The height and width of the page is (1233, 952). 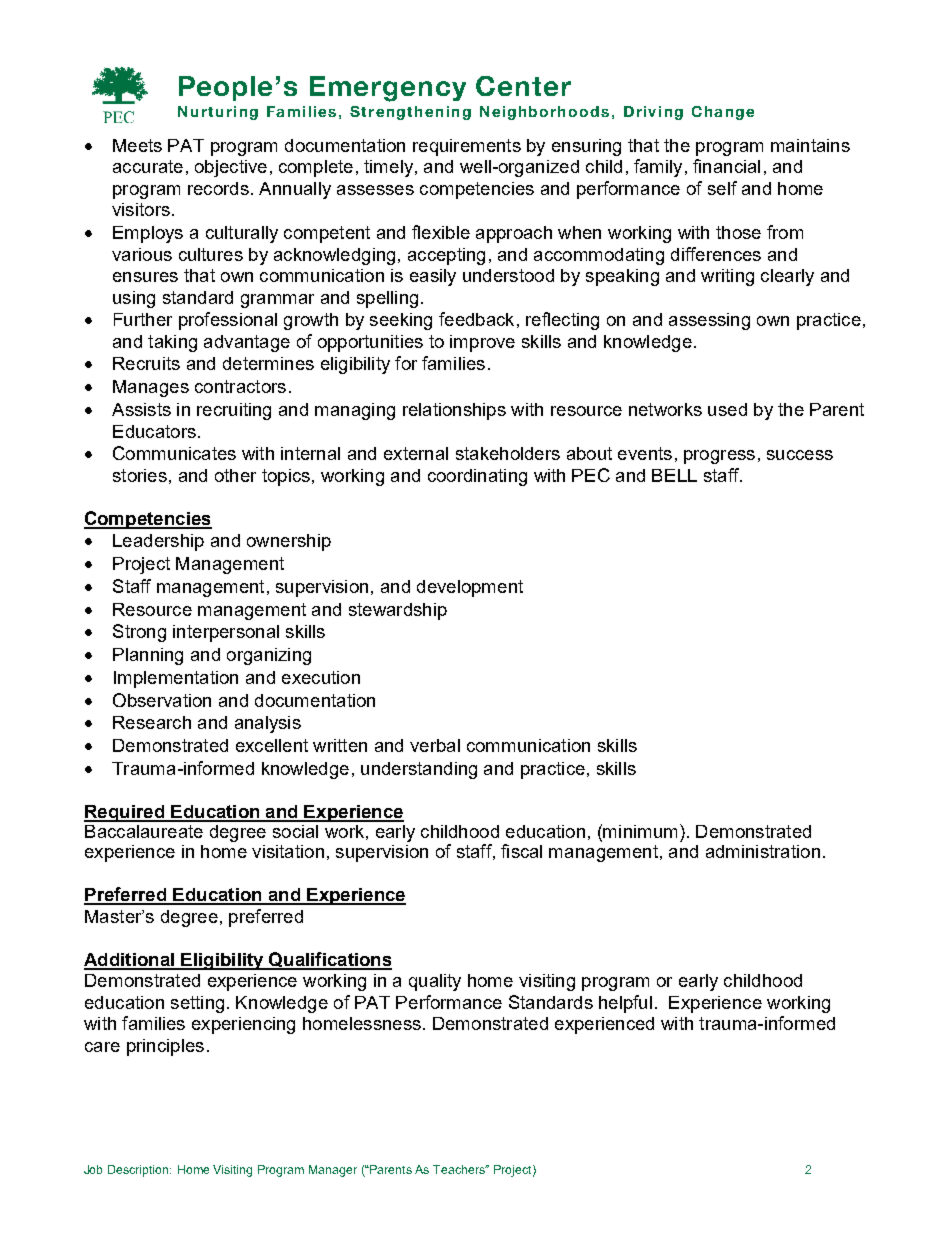 What do you see at coordinates (419, 770) in the page?
I see `understanding` at bounding box center [419, 770].
